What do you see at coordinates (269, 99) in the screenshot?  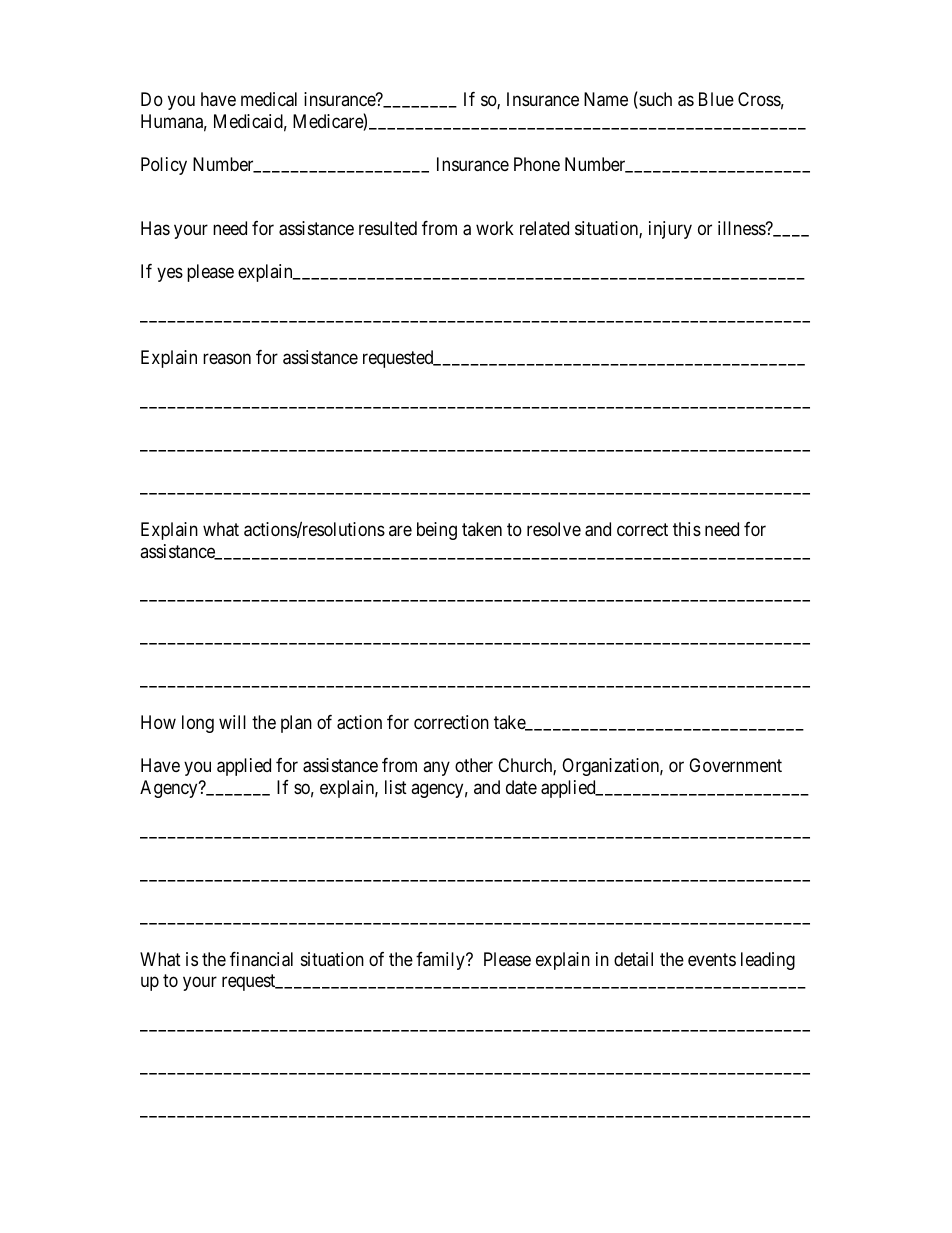 I see `medical` at bounding box center [269, 99].
